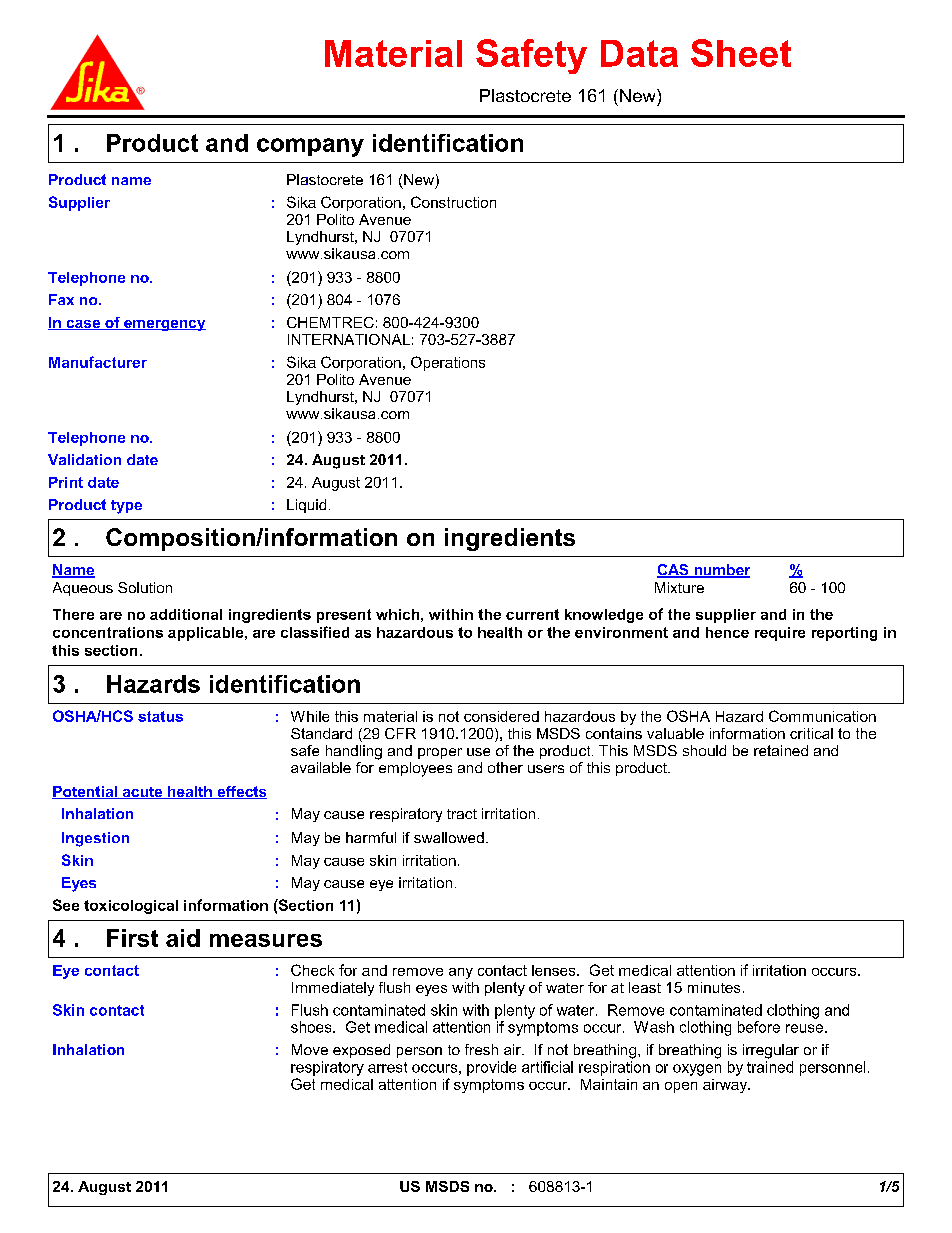 The image size is (952, 1233). Describe the element at coordinates (679, 587) in the screenshot. I see `Mixture` at that location.
